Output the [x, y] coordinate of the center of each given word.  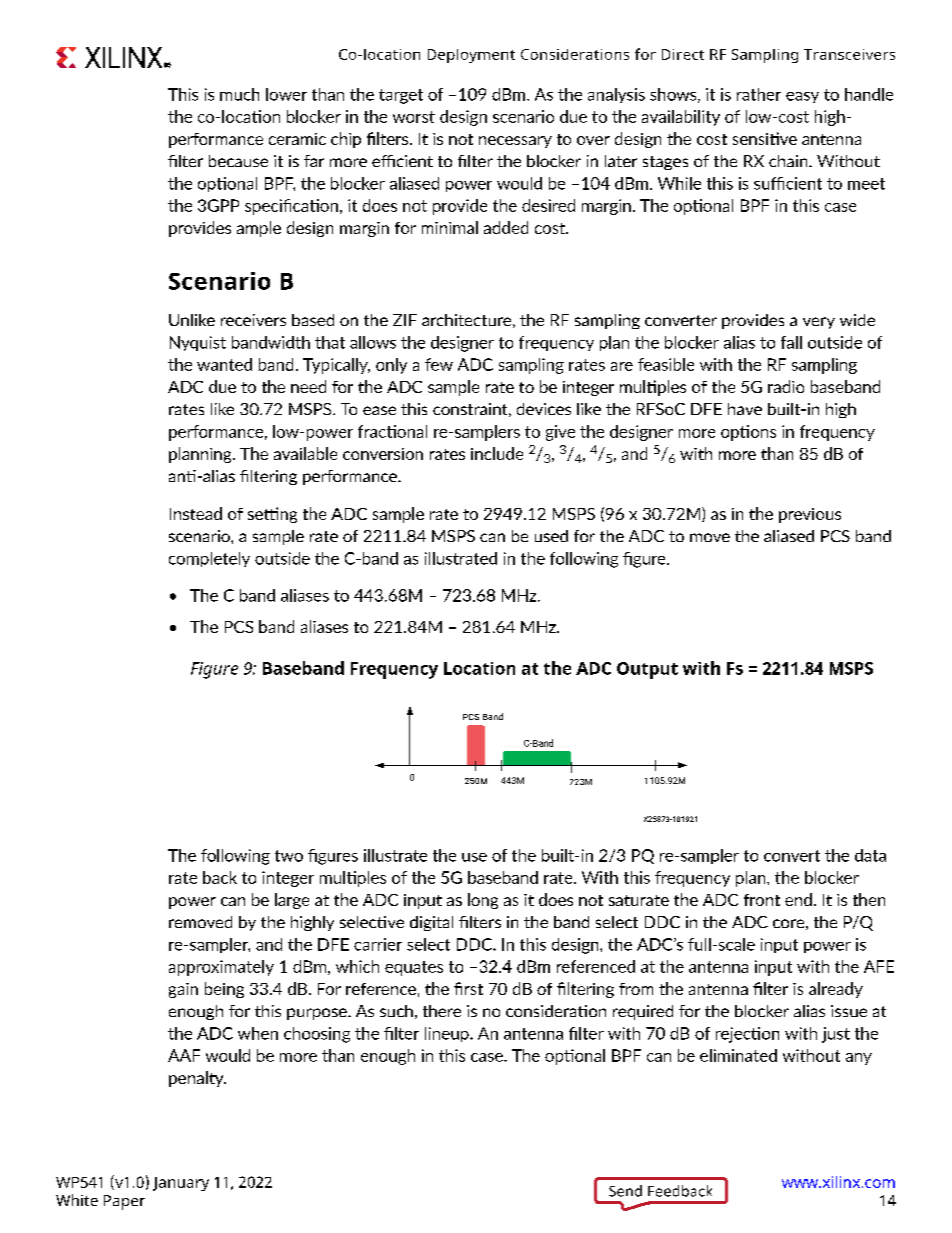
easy [802, 97]
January [181, 1184]
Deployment [471, 56]
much [239, 94]
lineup [448, 1034]
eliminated [738, 1055]
